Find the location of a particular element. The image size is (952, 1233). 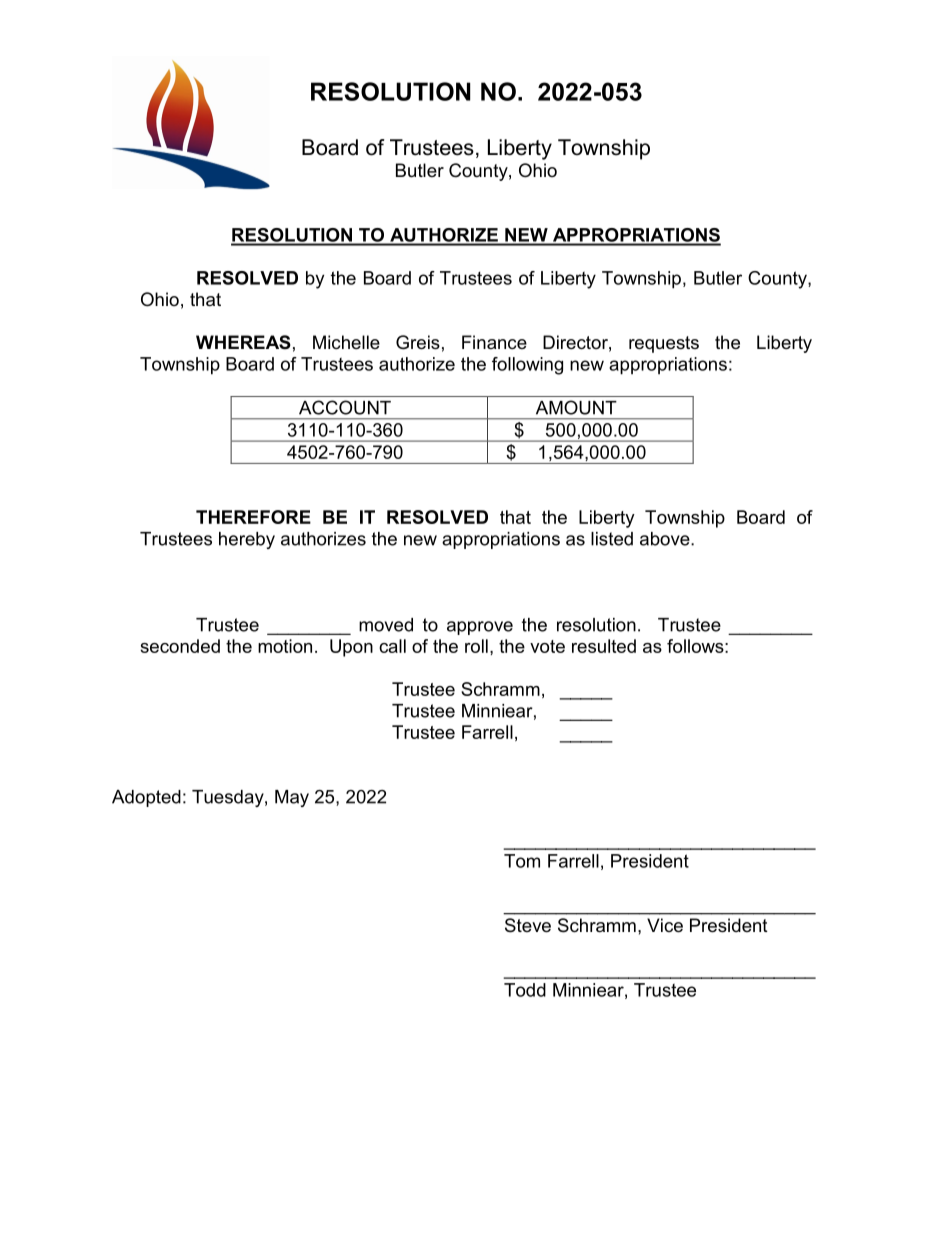

Vice is located at coordinates (665, 925).
